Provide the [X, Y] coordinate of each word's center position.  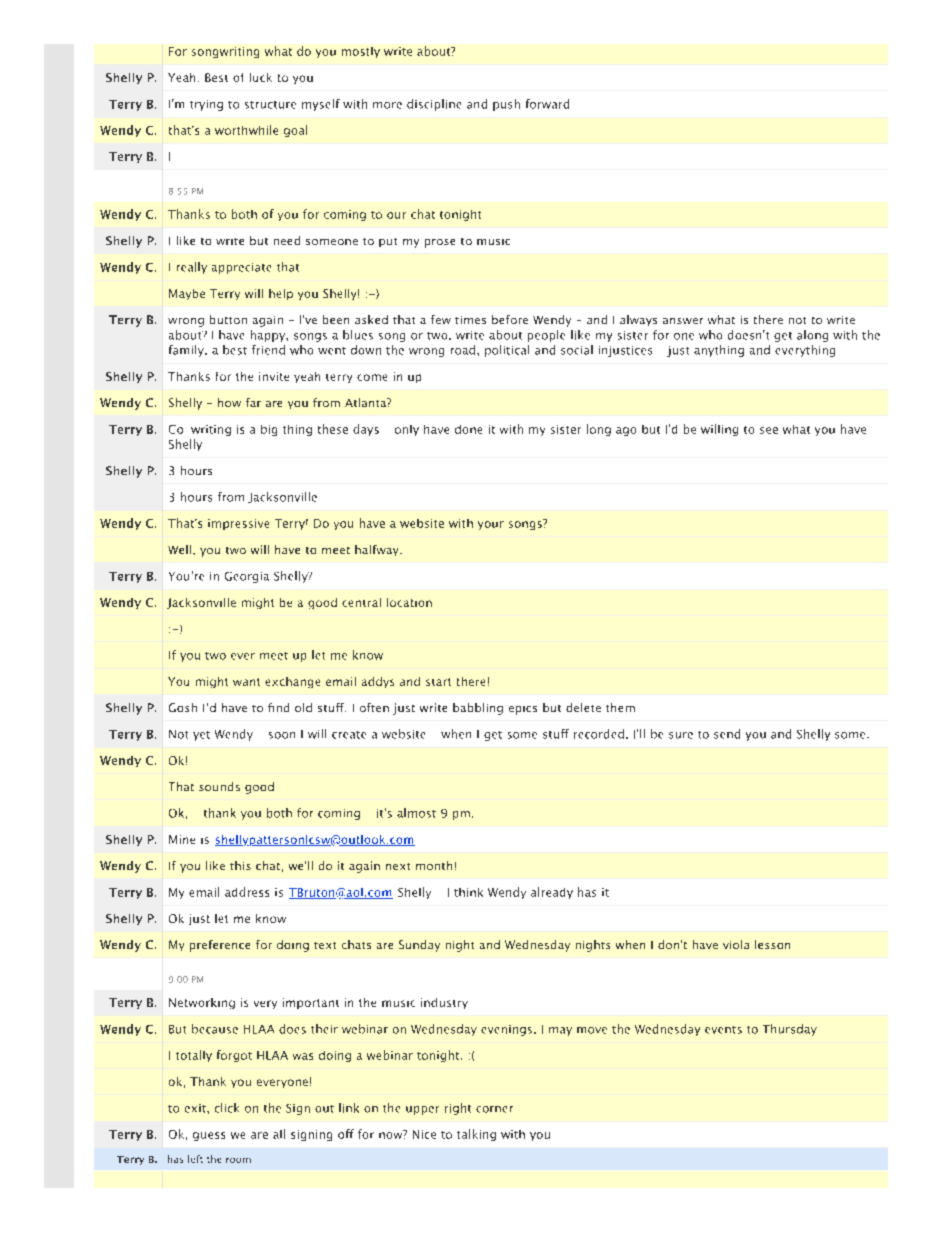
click [227, 1108]
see [769, 430]
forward [547, 104]
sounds [219, 786]
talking [476, 1135]
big [269, 430]
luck [261, 77]
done [468, 429]
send [727, 734]
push [506, 105]
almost [416, 813]
